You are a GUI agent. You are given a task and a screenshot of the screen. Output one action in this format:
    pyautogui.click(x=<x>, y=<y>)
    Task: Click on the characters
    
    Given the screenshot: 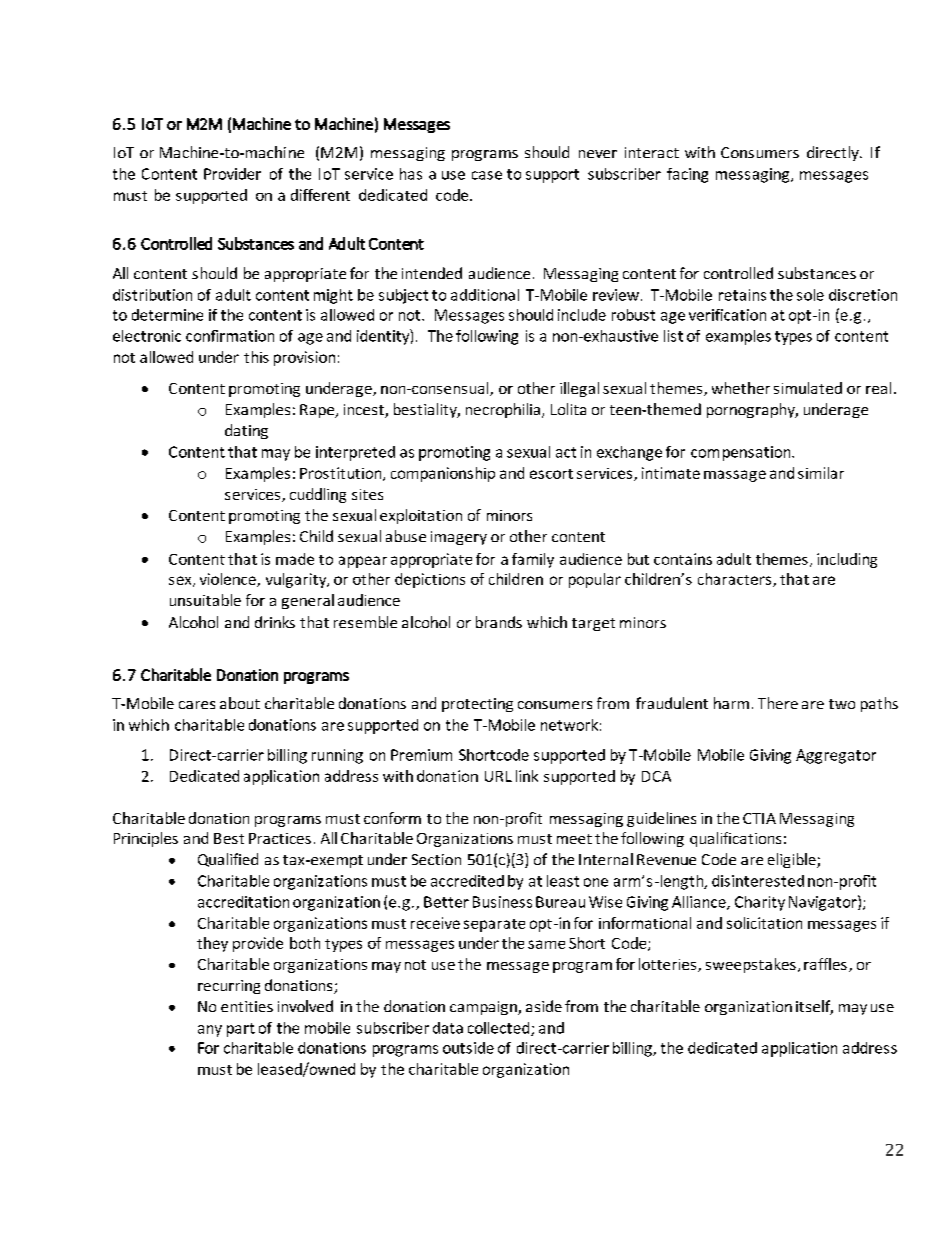 What is the action you would take?
    pyautogui.click(x=736, y=580)
